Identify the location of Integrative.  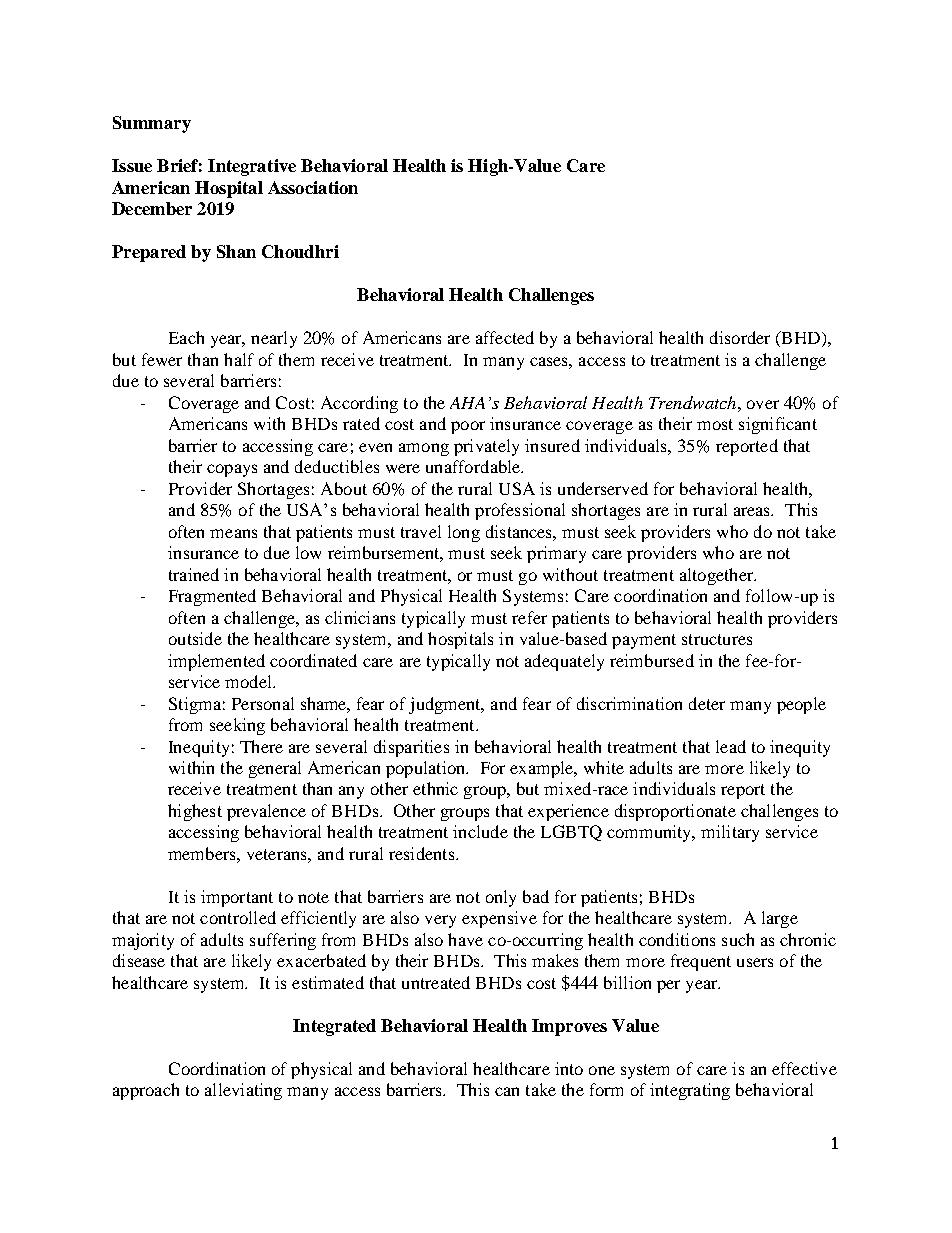
(252, 167).
